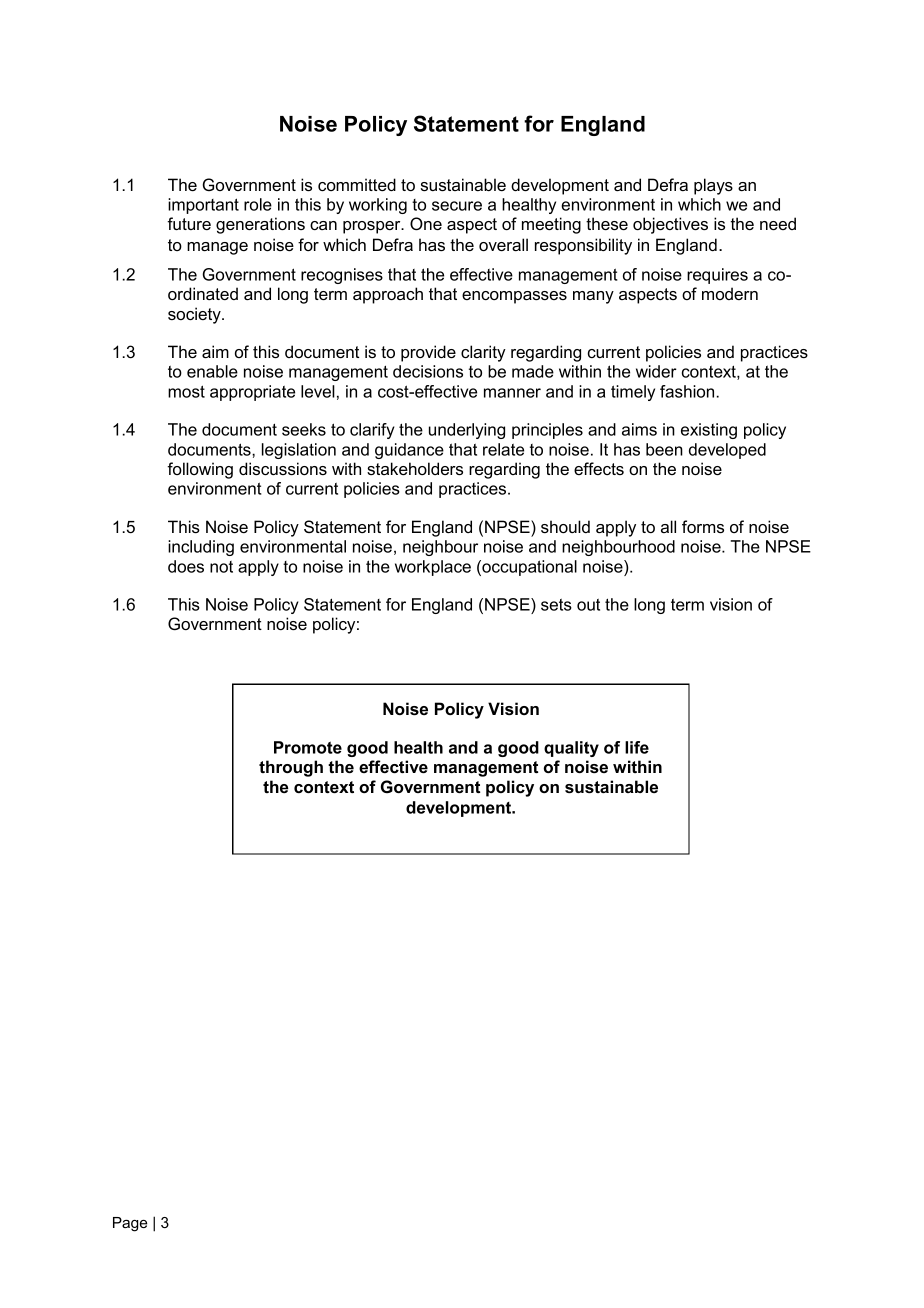 The image size is (924, 1308). What do you see at coordinates (588, 605) in the screenshot?
I see `out` at bounding box center [588, 605].
